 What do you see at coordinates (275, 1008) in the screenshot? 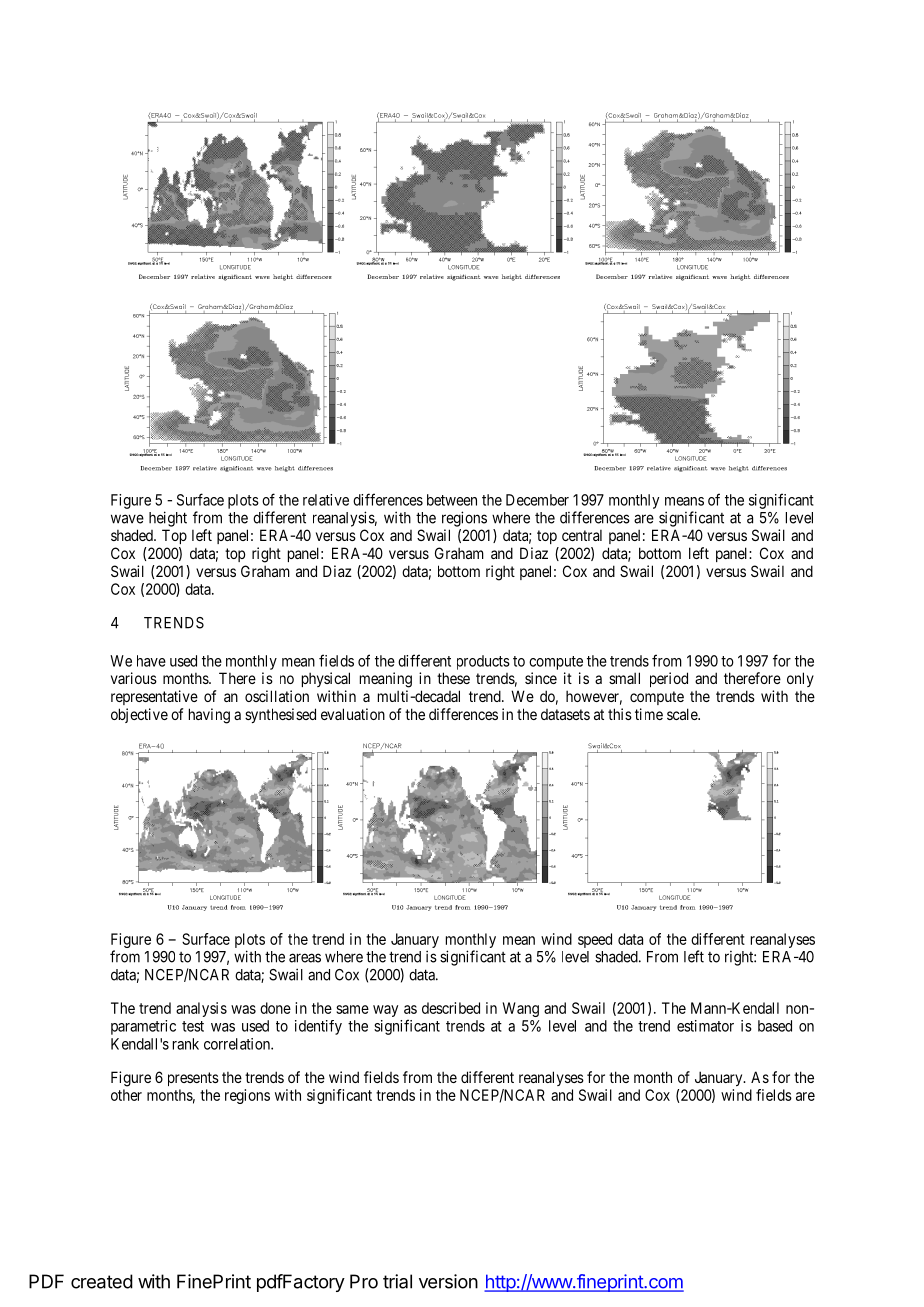
I see `done` at bounding box center [275, 1008].
